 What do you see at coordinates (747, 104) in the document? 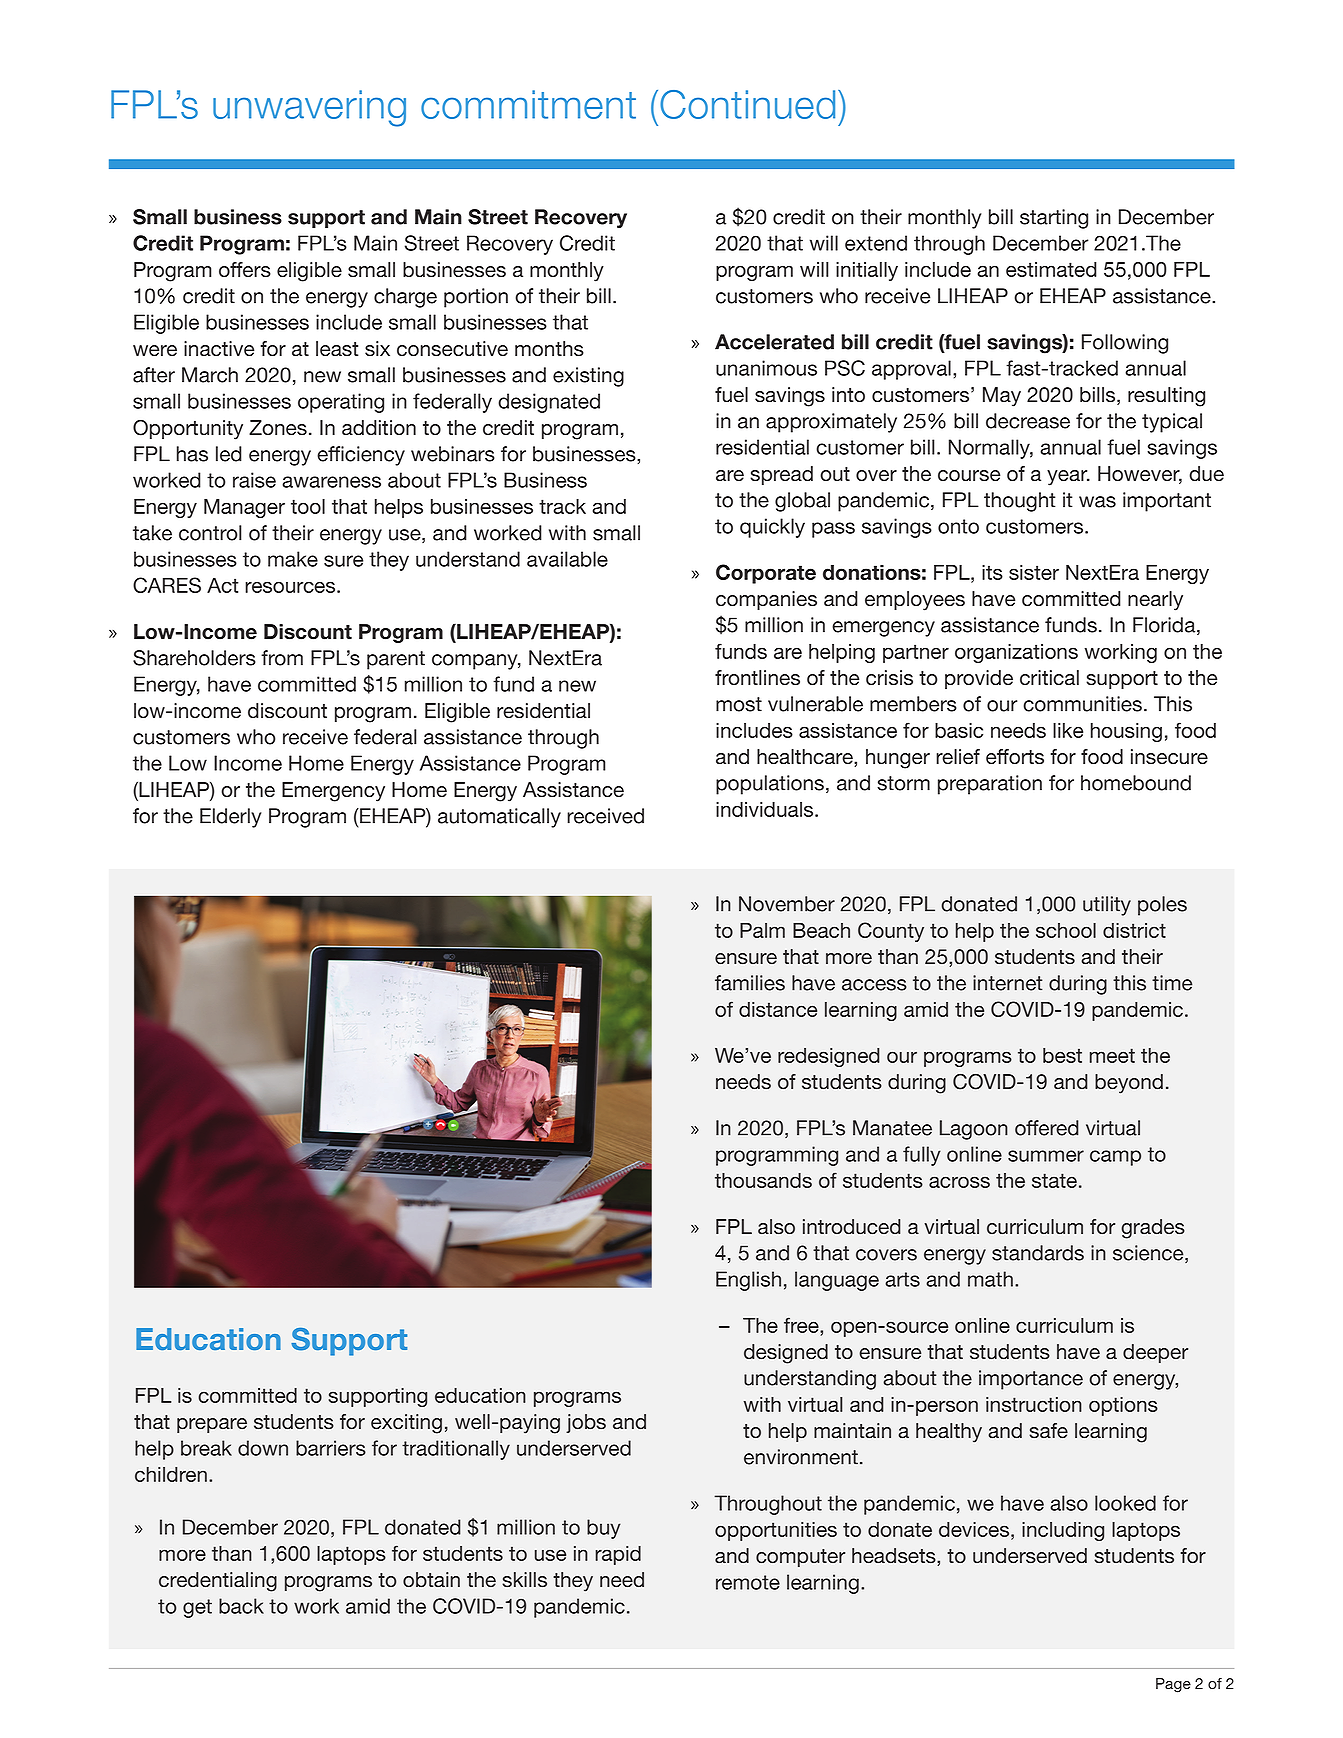
I see `Continued` at bounding box center [747, 104].
